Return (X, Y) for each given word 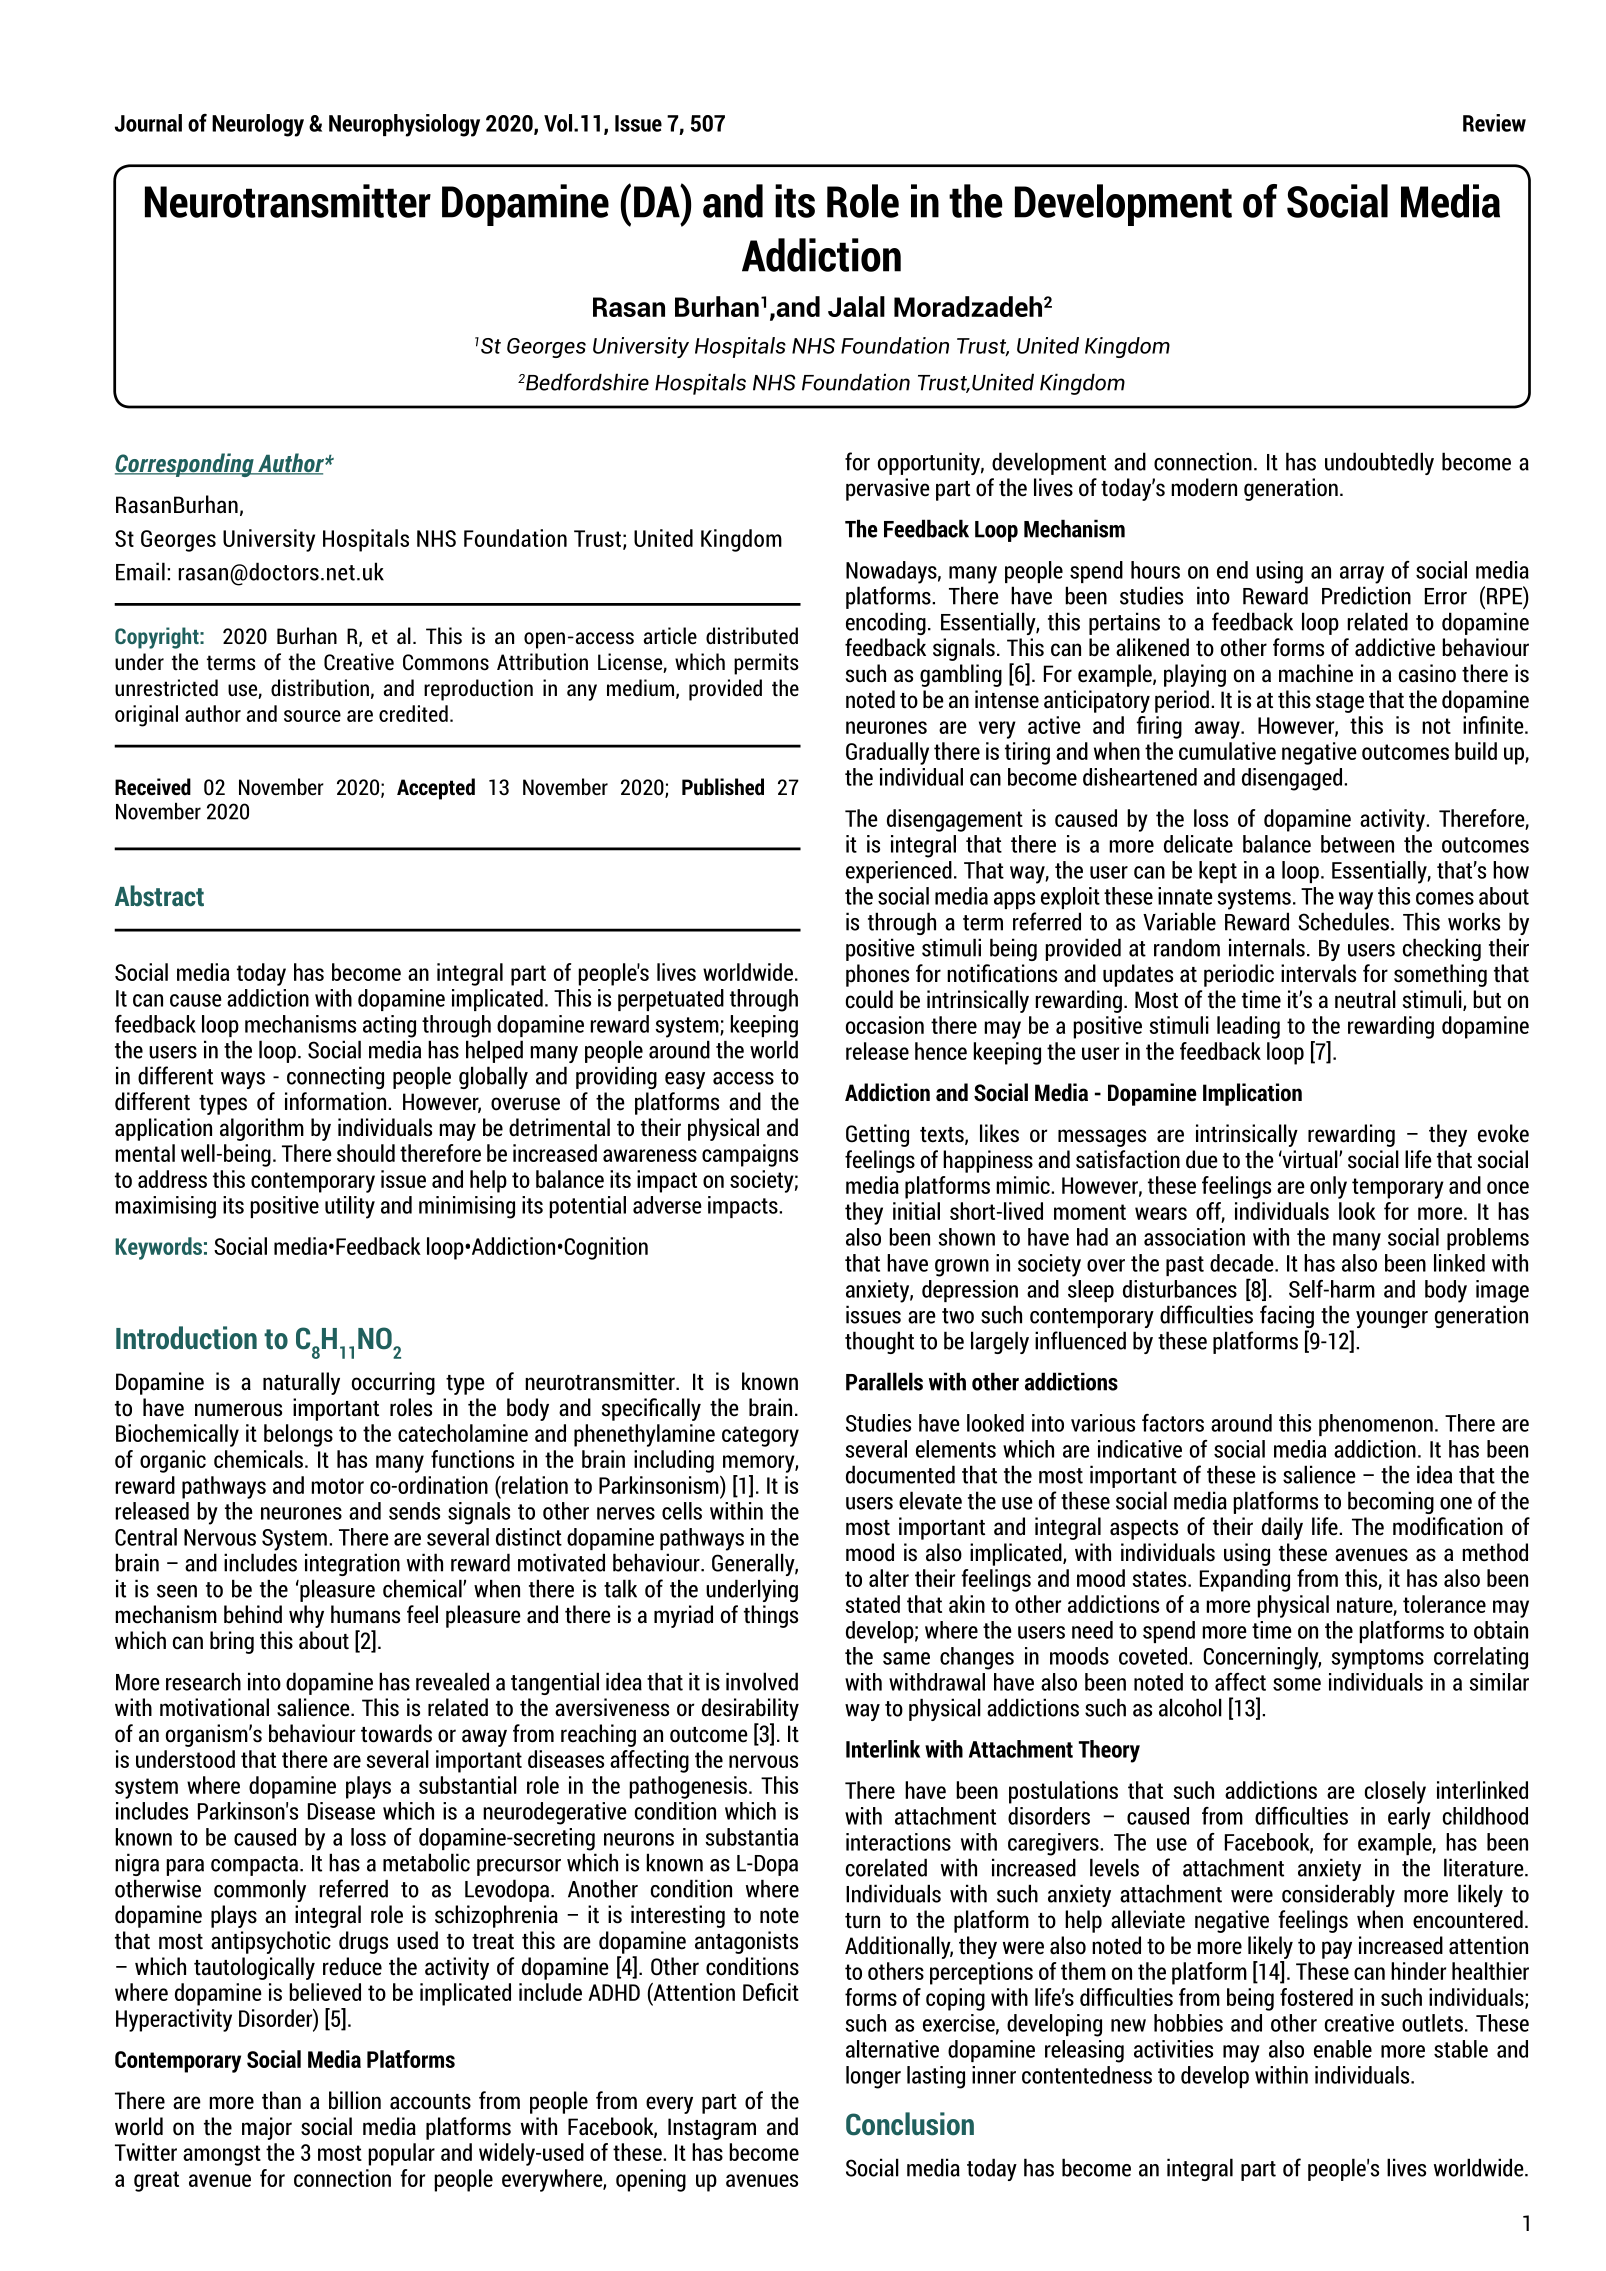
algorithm (262, 1129)
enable (1343, 2049)
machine (1316, 673)
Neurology (258, 125)
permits (766, 664)
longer (873, 2077)
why (306, 1616)
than (281, 2100)
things (771, 1616)
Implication (1252, 1094)
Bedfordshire (586, 382)
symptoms (1377, 1659)
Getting (877, 1135)
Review (1494, 123)
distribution (320, 688)
